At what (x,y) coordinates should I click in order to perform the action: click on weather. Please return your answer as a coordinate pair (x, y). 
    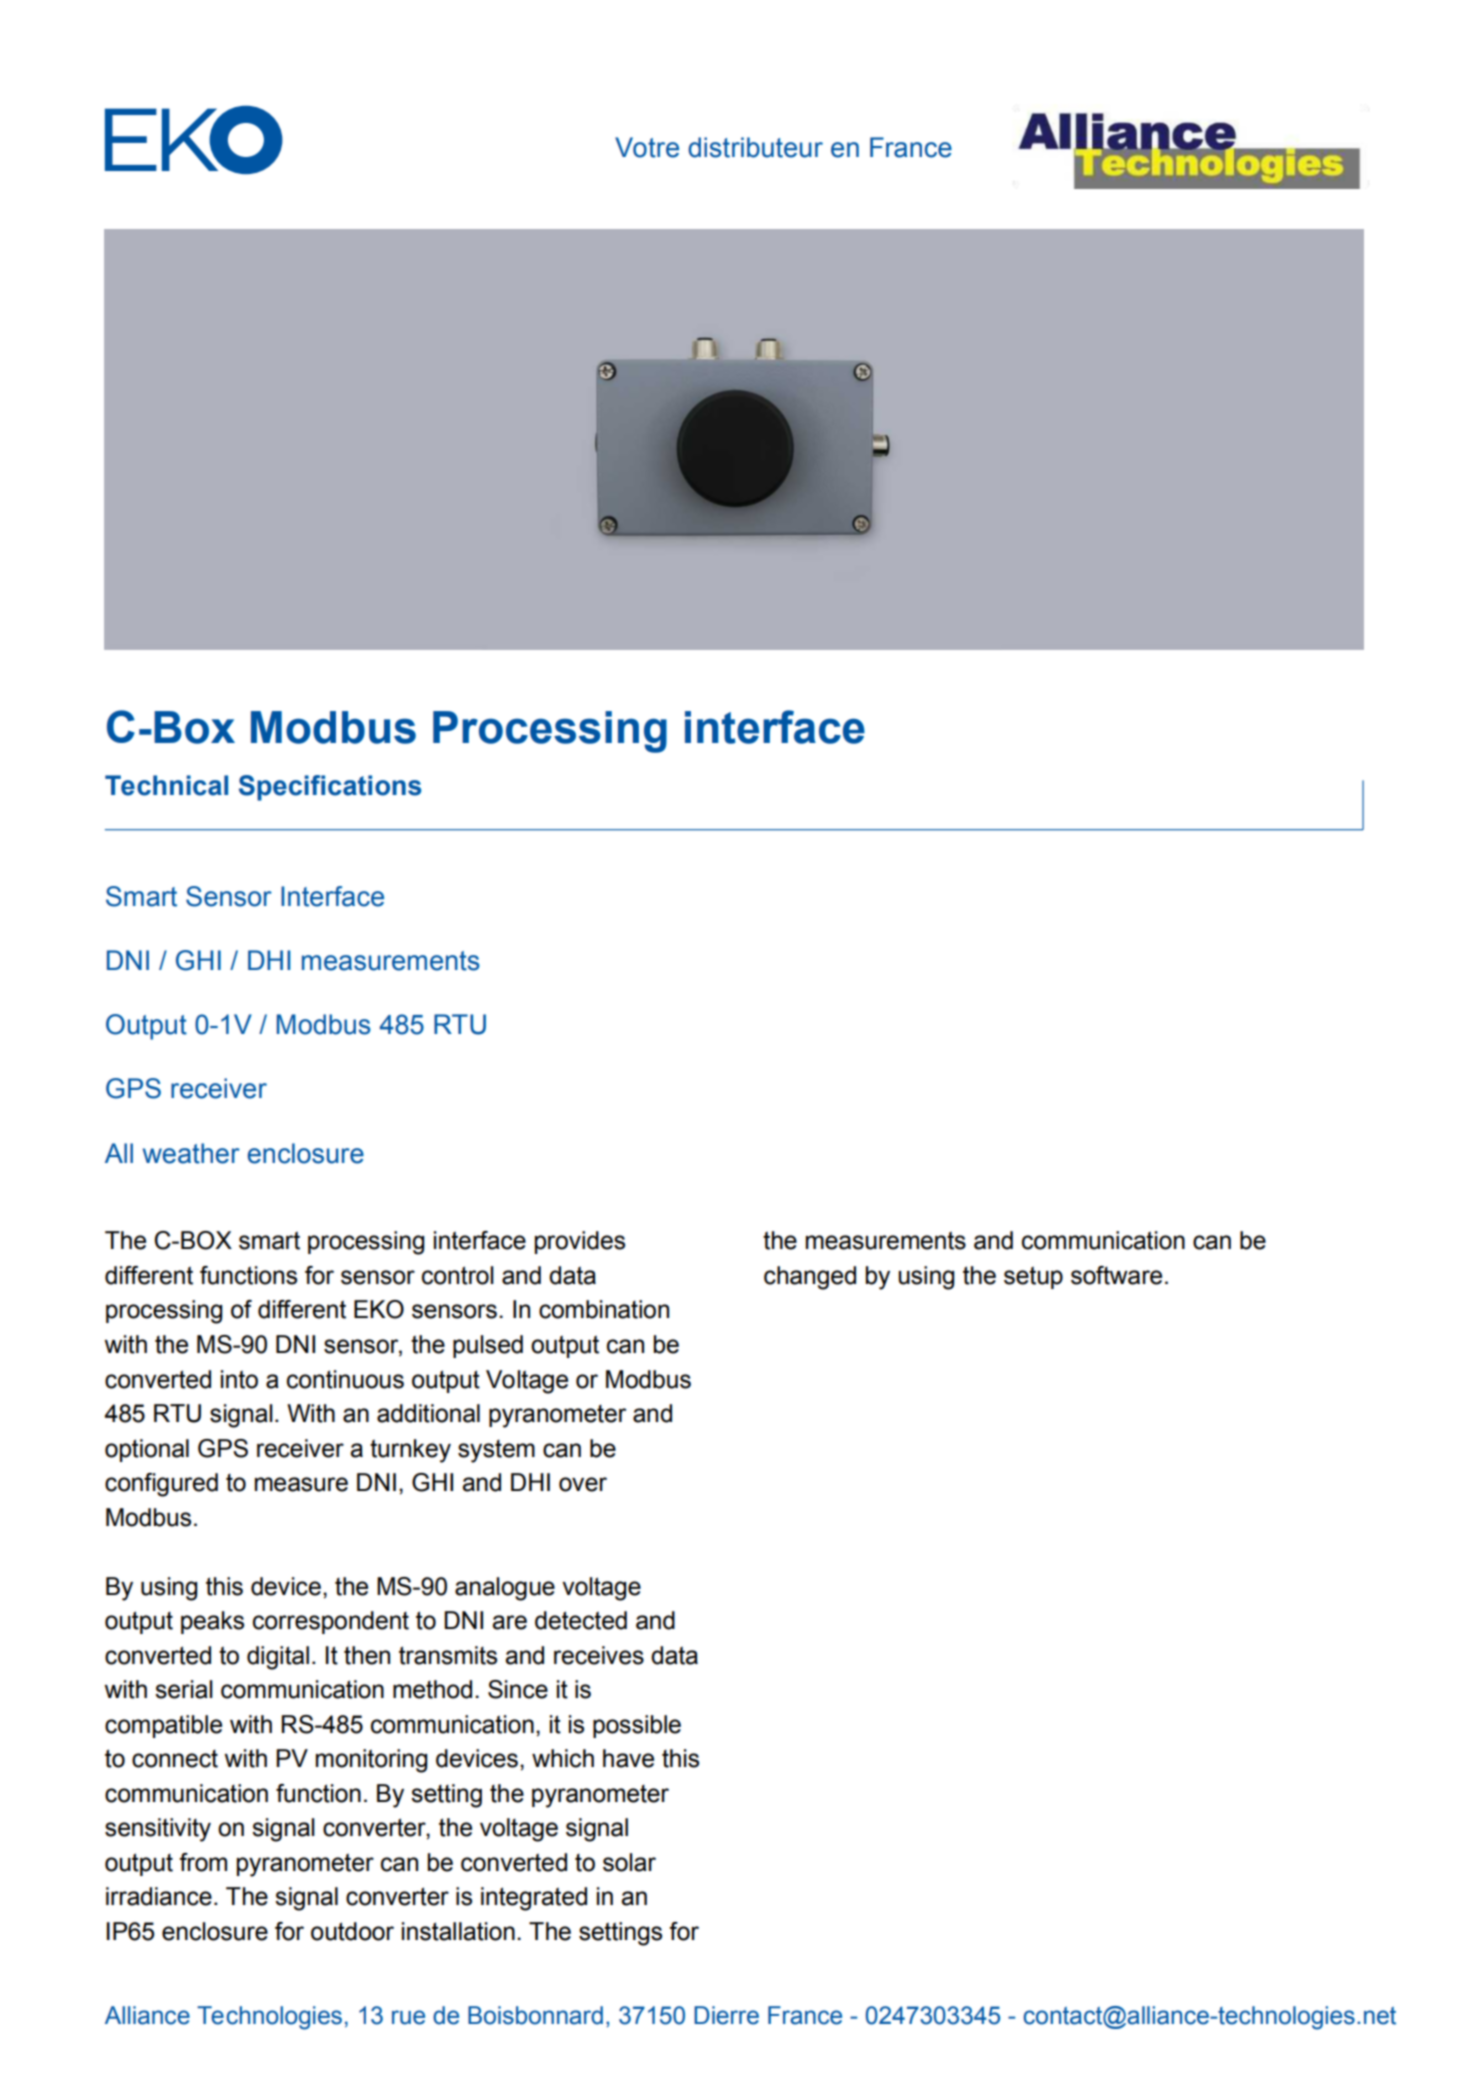
    Looking at the image, I should click on (191, 1153).
